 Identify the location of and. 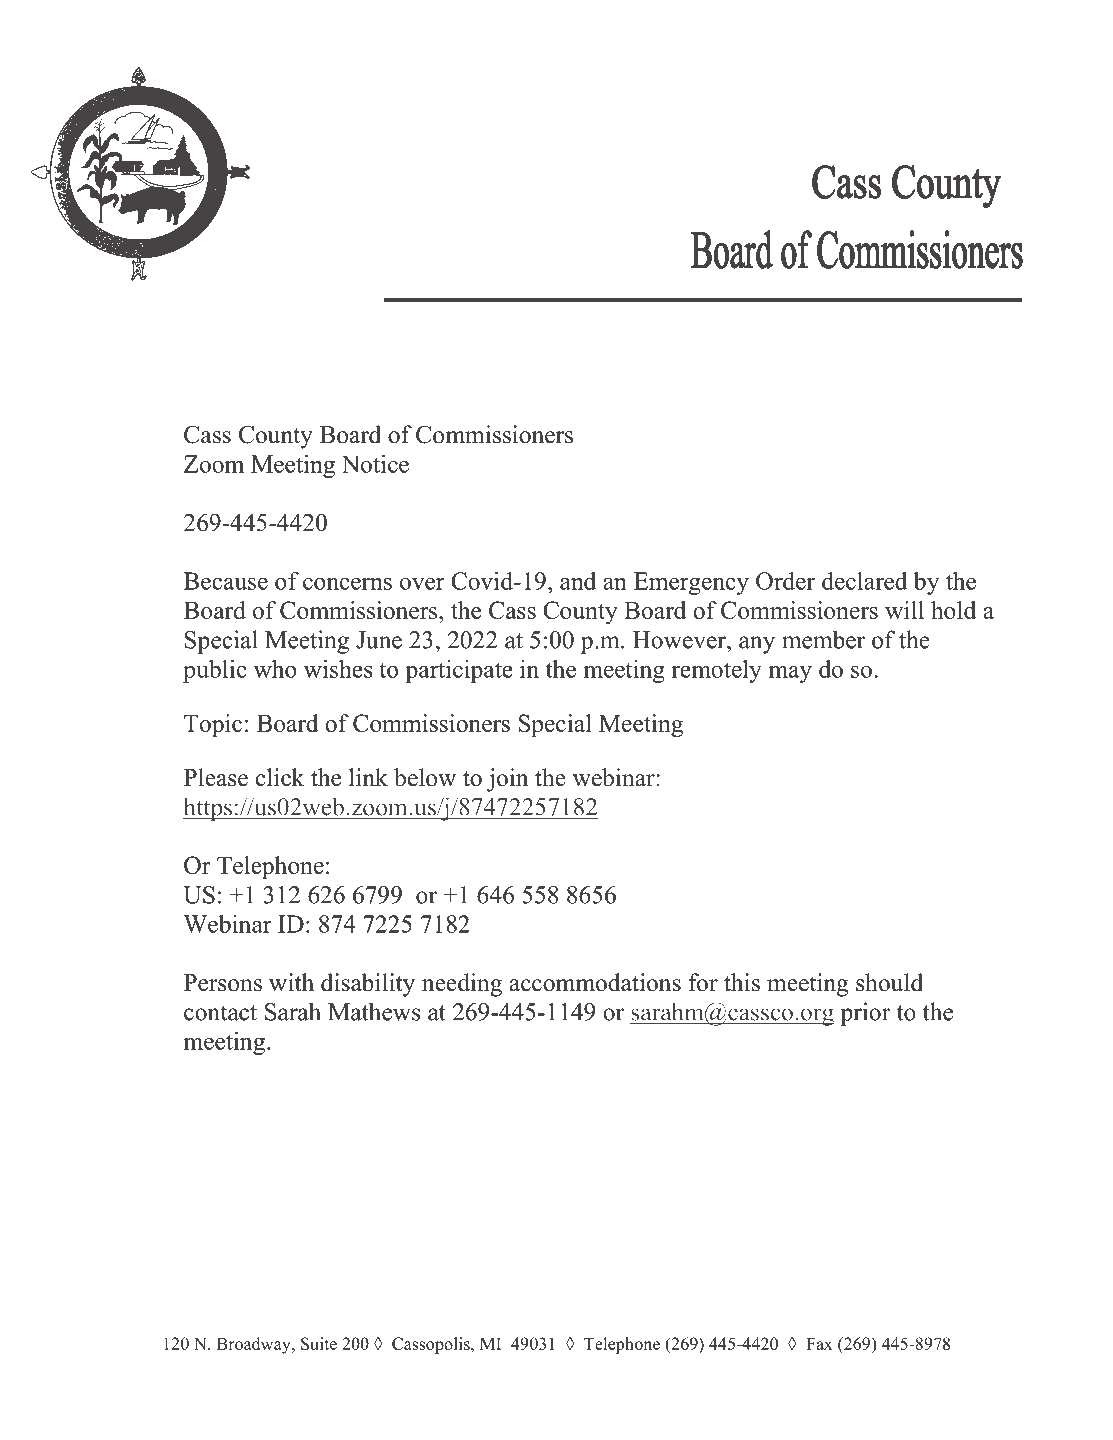
(578, 581).
